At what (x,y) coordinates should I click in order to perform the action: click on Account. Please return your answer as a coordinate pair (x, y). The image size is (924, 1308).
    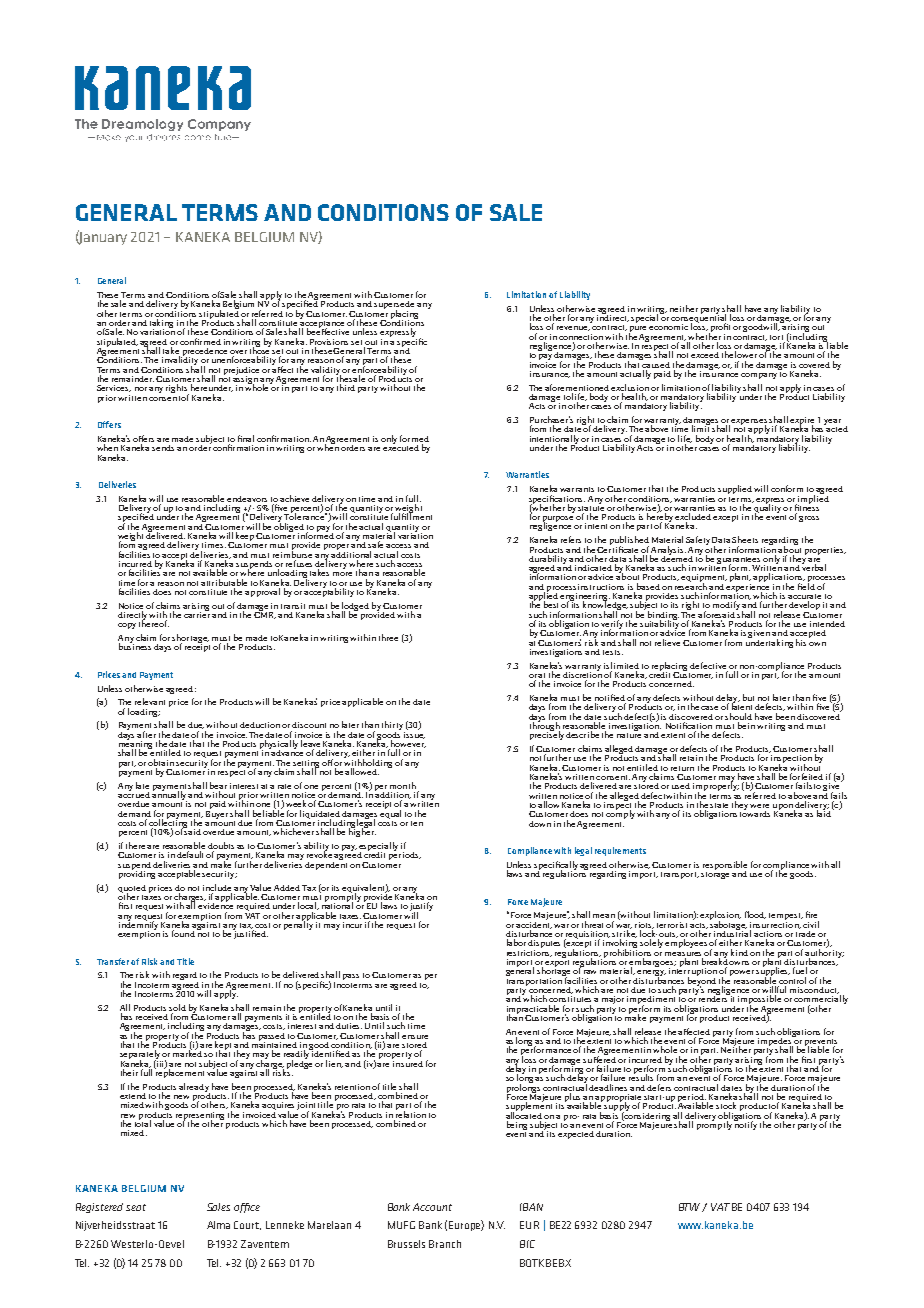
    Looking at the image, I should click on (432, 1207).
